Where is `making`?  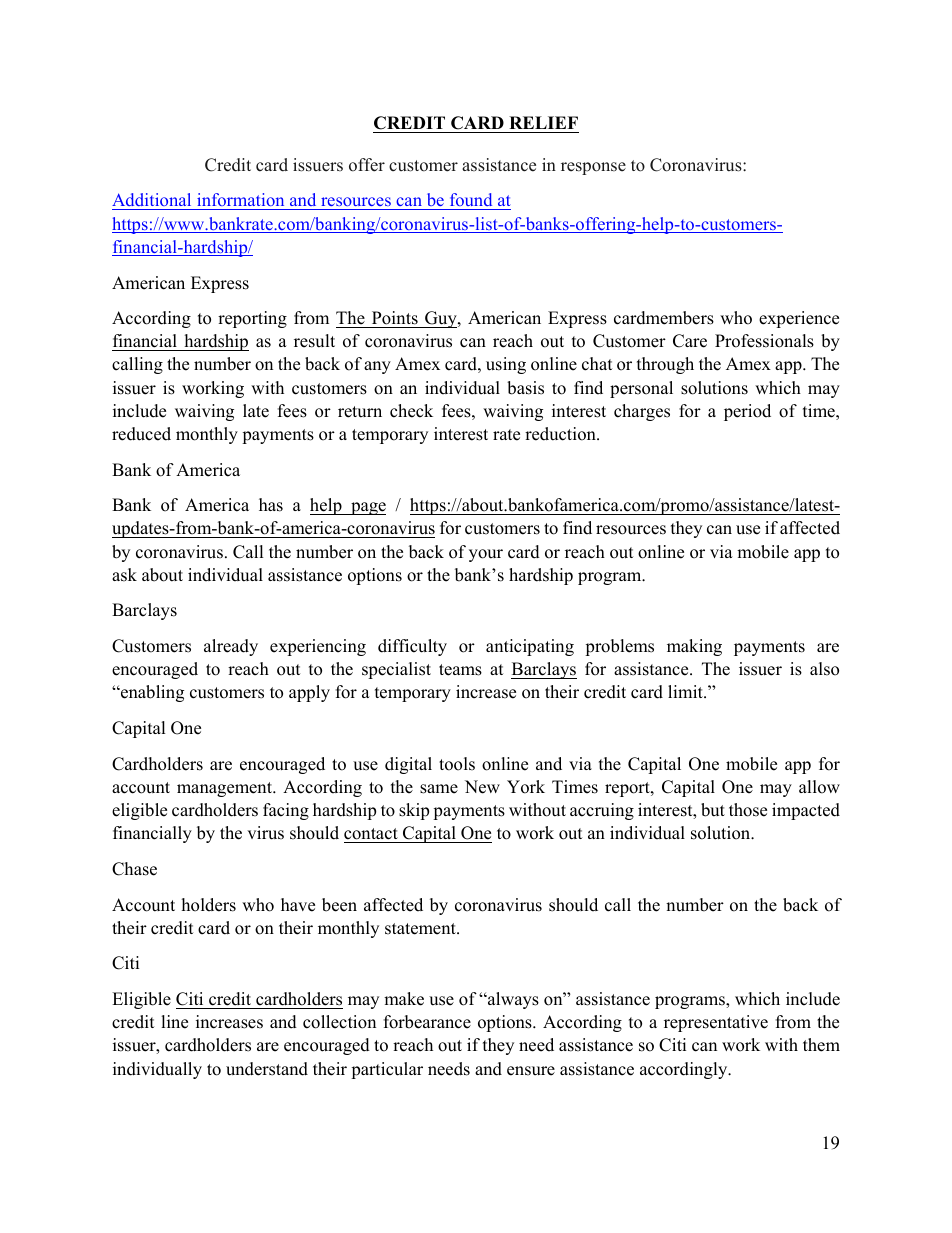 making is located at coordinates (694, 647).
